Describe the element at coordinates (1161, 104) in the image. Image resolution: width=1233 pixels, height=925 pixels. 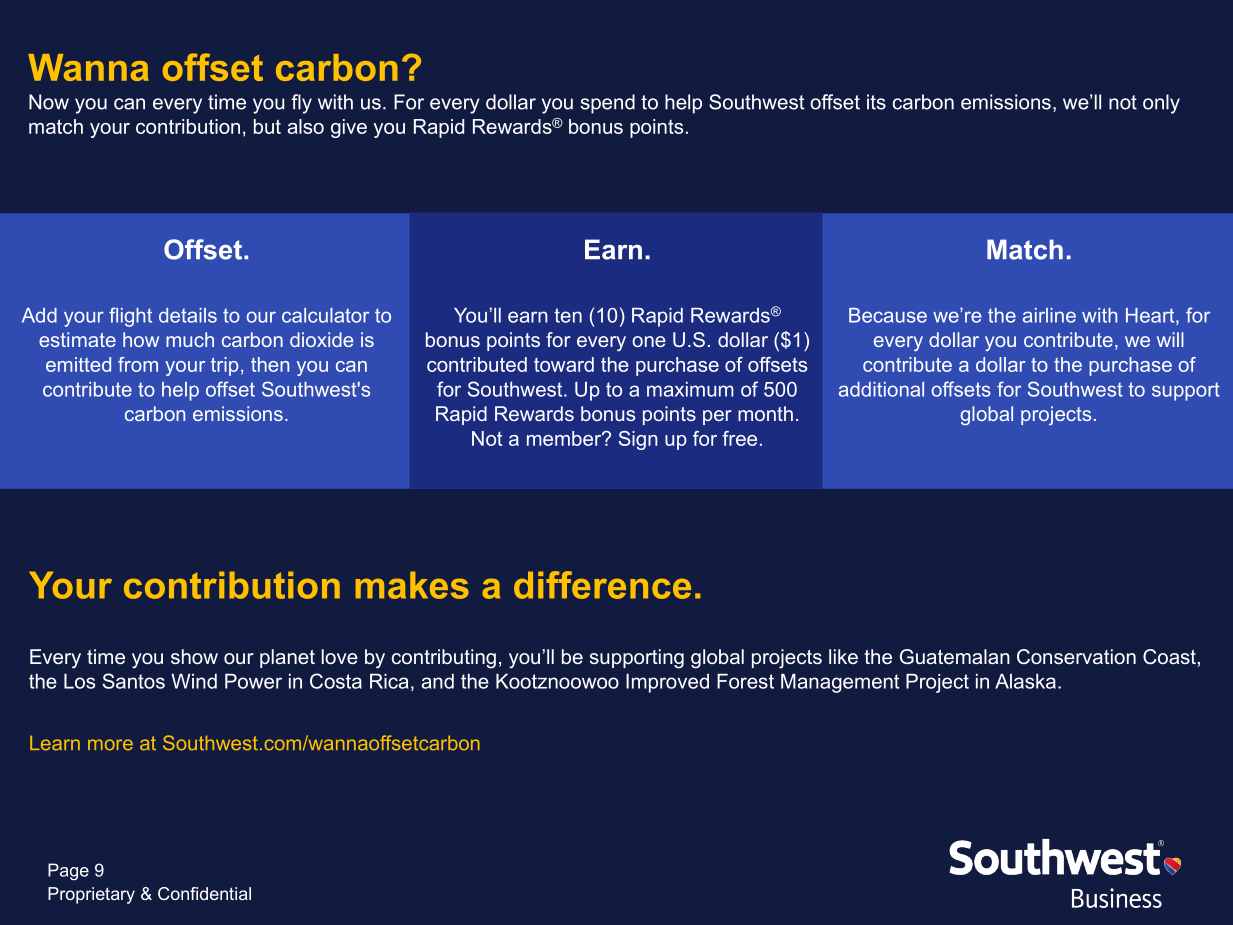
I see `only` at that location.
